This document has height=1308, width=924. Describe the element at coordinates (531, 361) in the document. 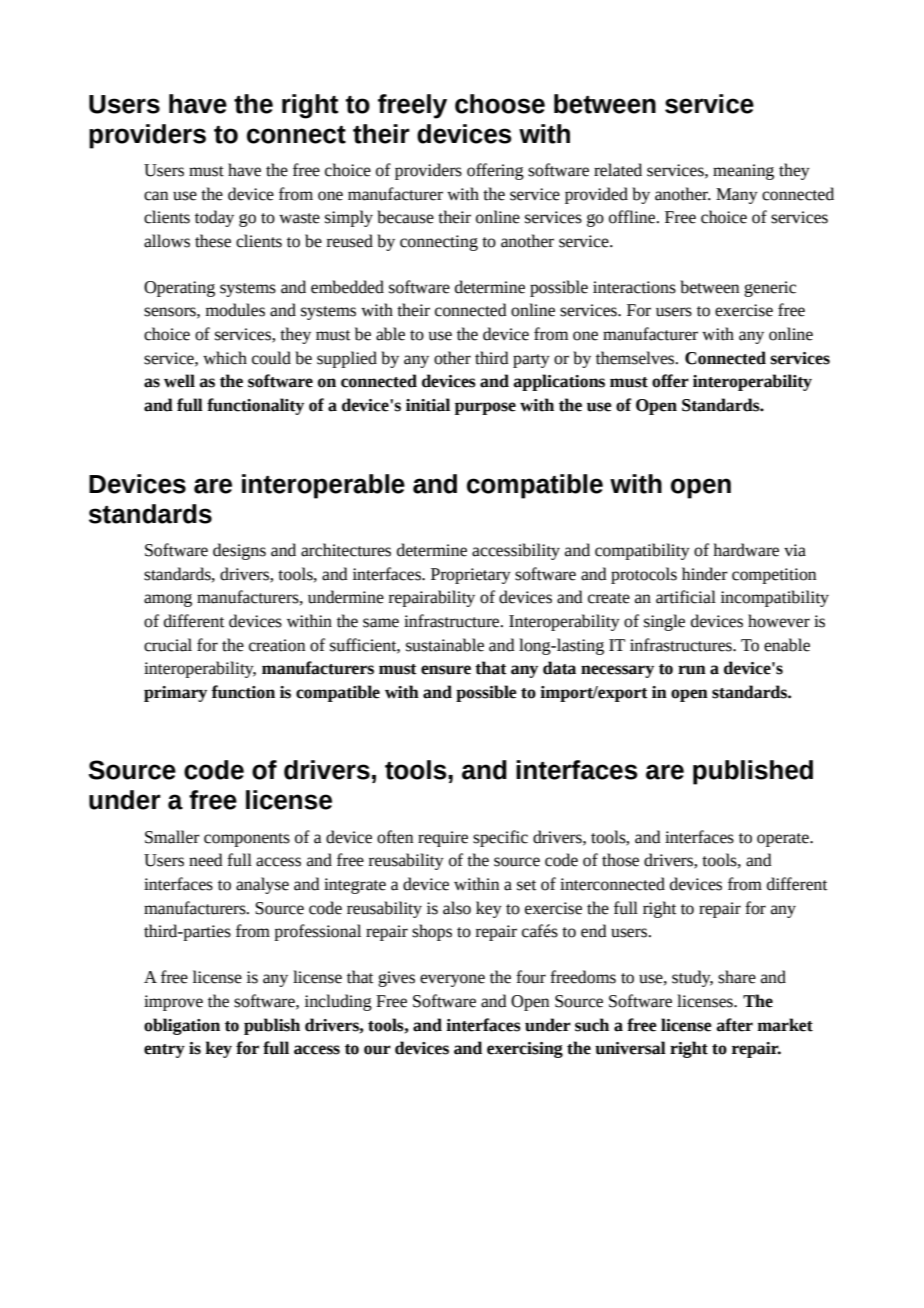

I see `party` at that location.
